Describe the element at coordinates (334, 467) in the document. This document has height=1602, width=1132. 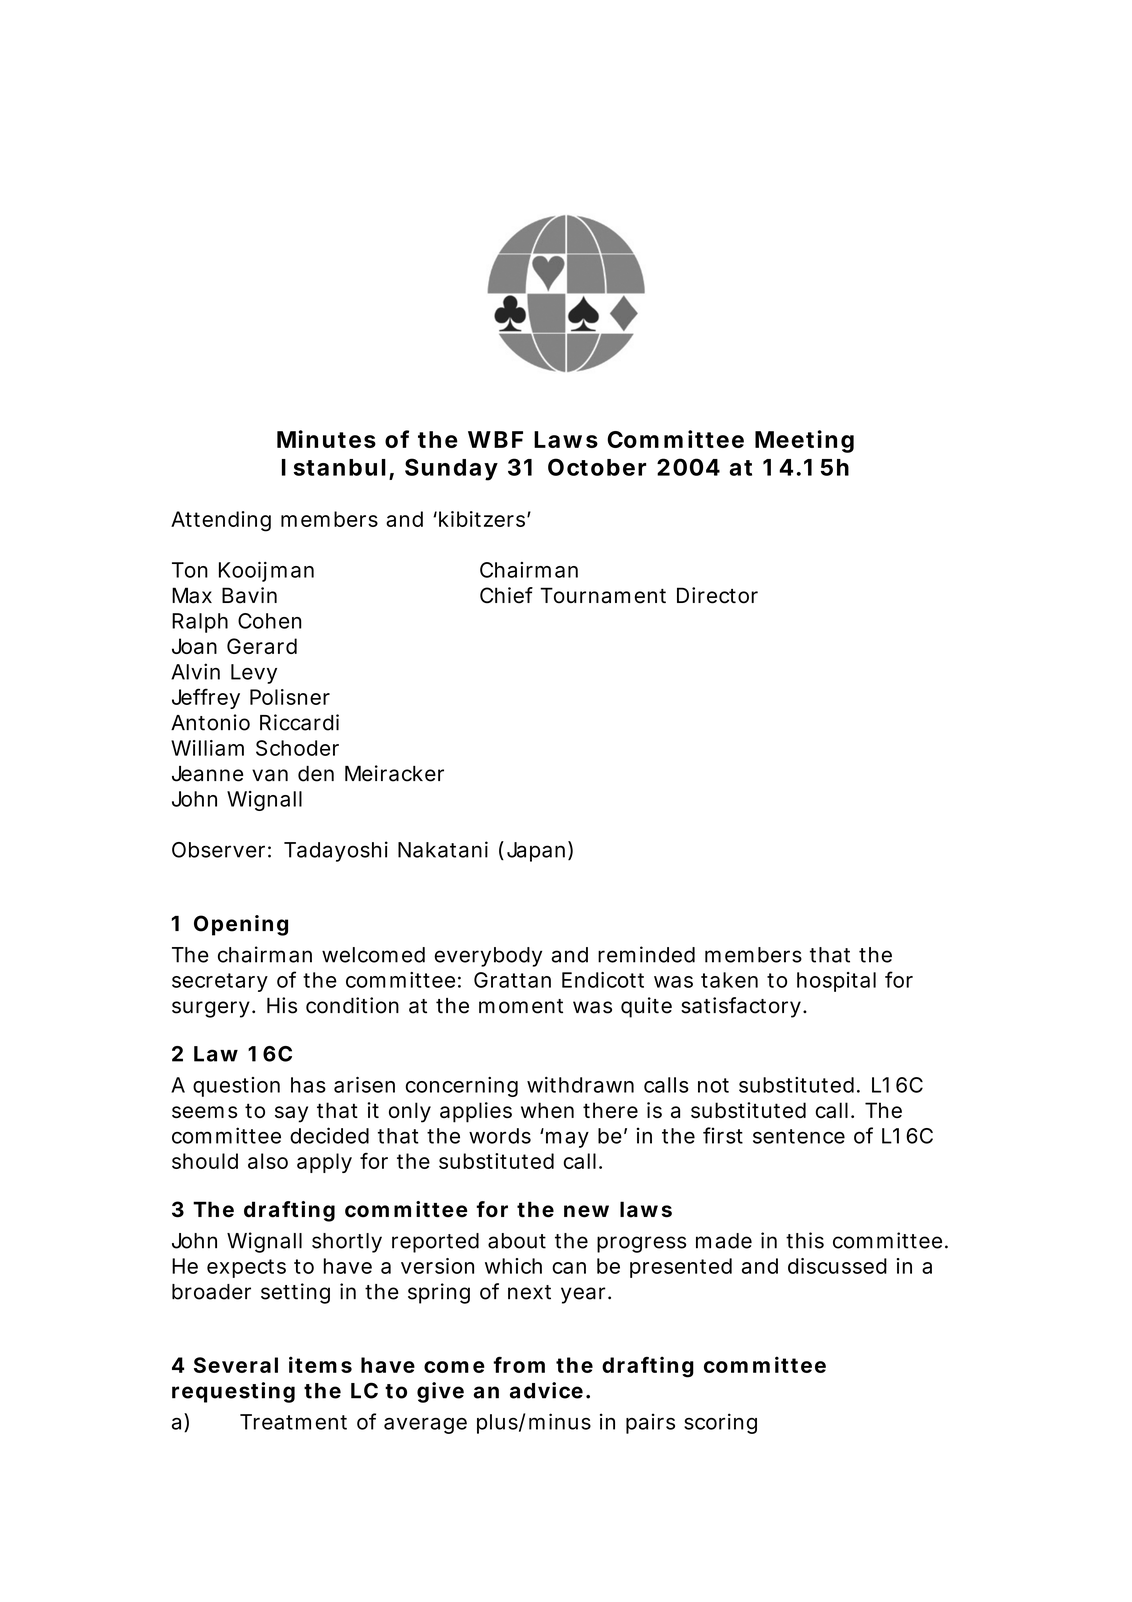
I see `Istanbul` at that location.
